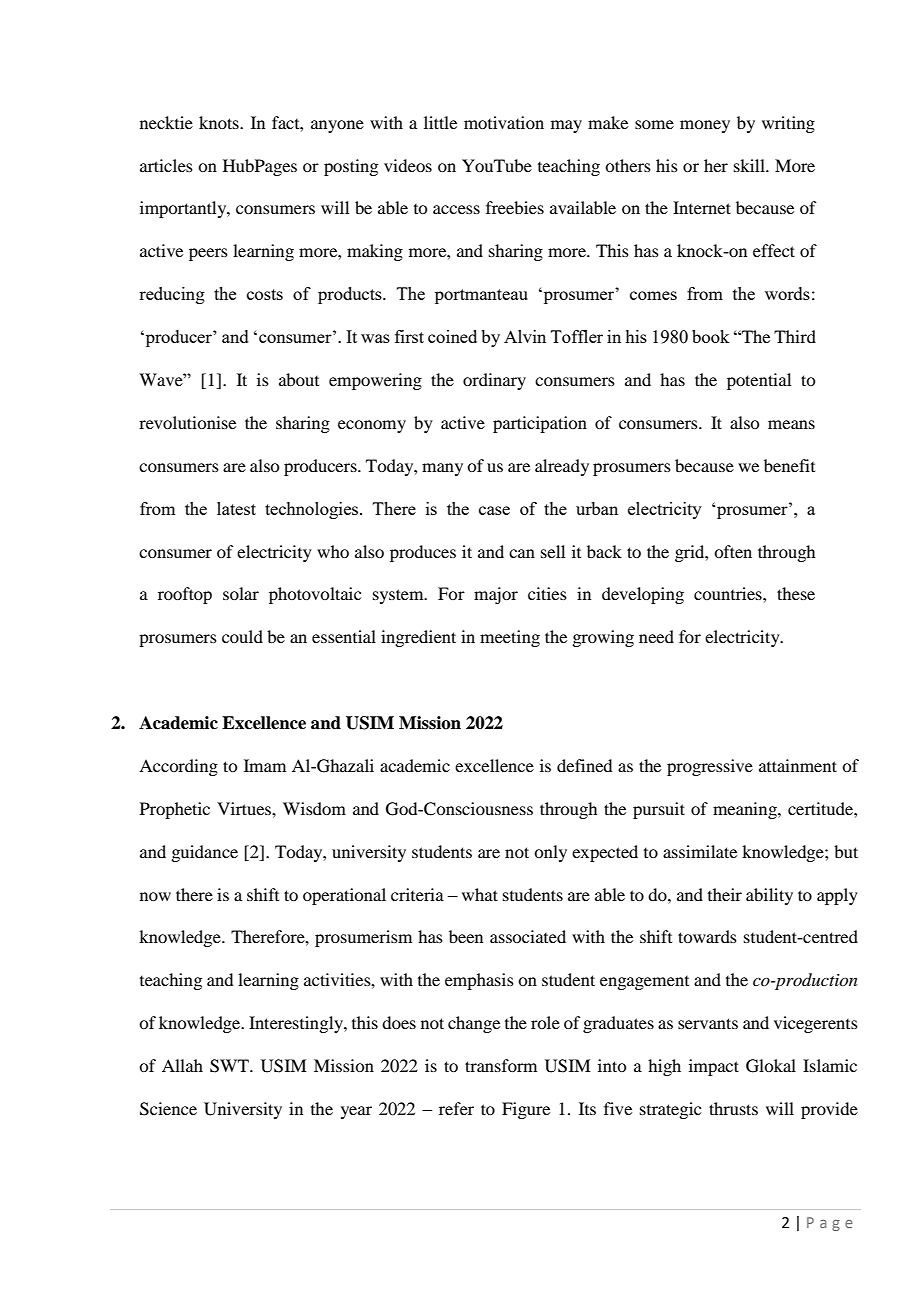 This screenshot has width=924, height=1308. Describe the element at coordinates (750, 165) in the screenshot. I see `skill` at that location.
